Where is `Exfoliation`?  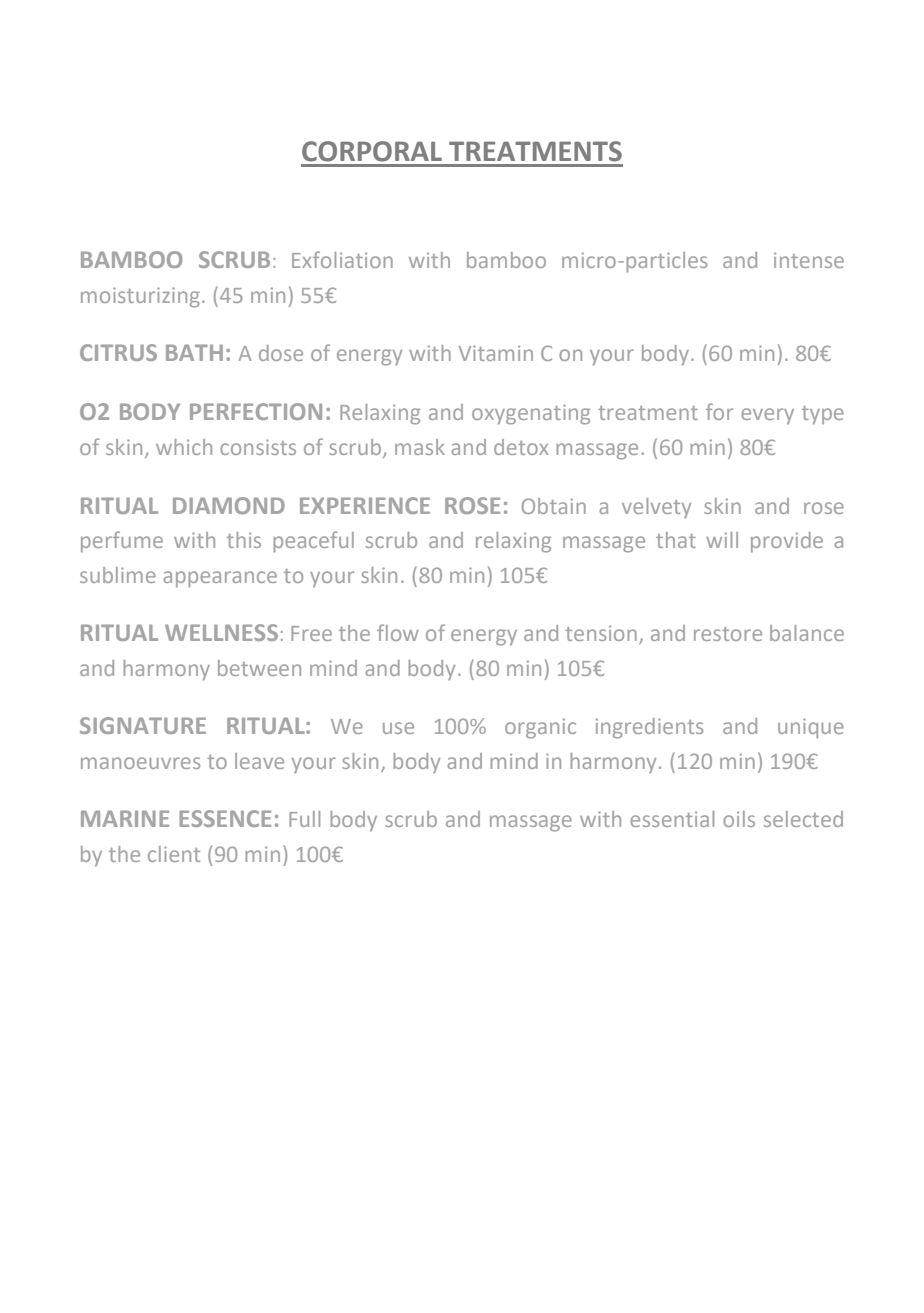 Exfoliation is located at coordinates (342, 259).
